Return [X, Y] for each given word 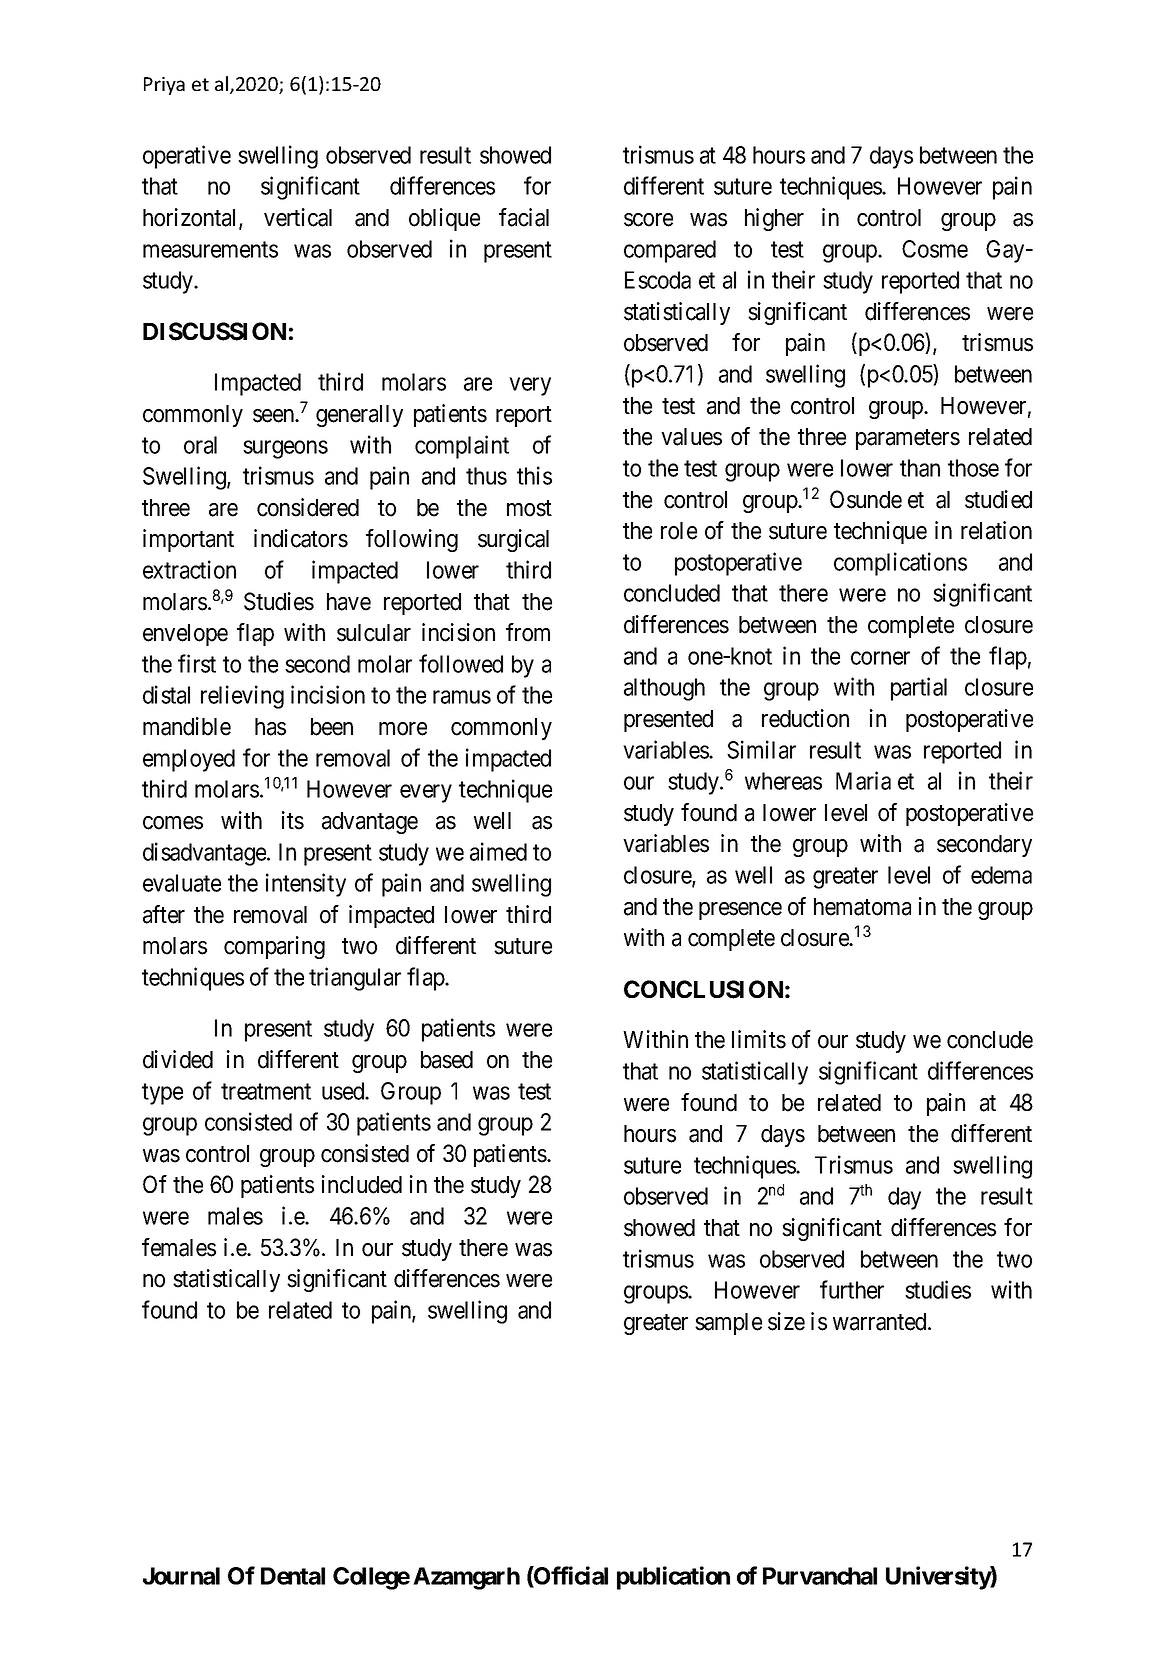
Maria [863, 780]
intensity [306, 885]
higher [774, 219]
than [920, 468]
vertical [298, 217]
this [534, 475]
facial [524, 217]
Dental [293, 1576]
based [447, 1060]
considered [308, 507]
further [852, 1289]
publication [673, 1578]
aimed [498, 851]
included [362, 1184]
